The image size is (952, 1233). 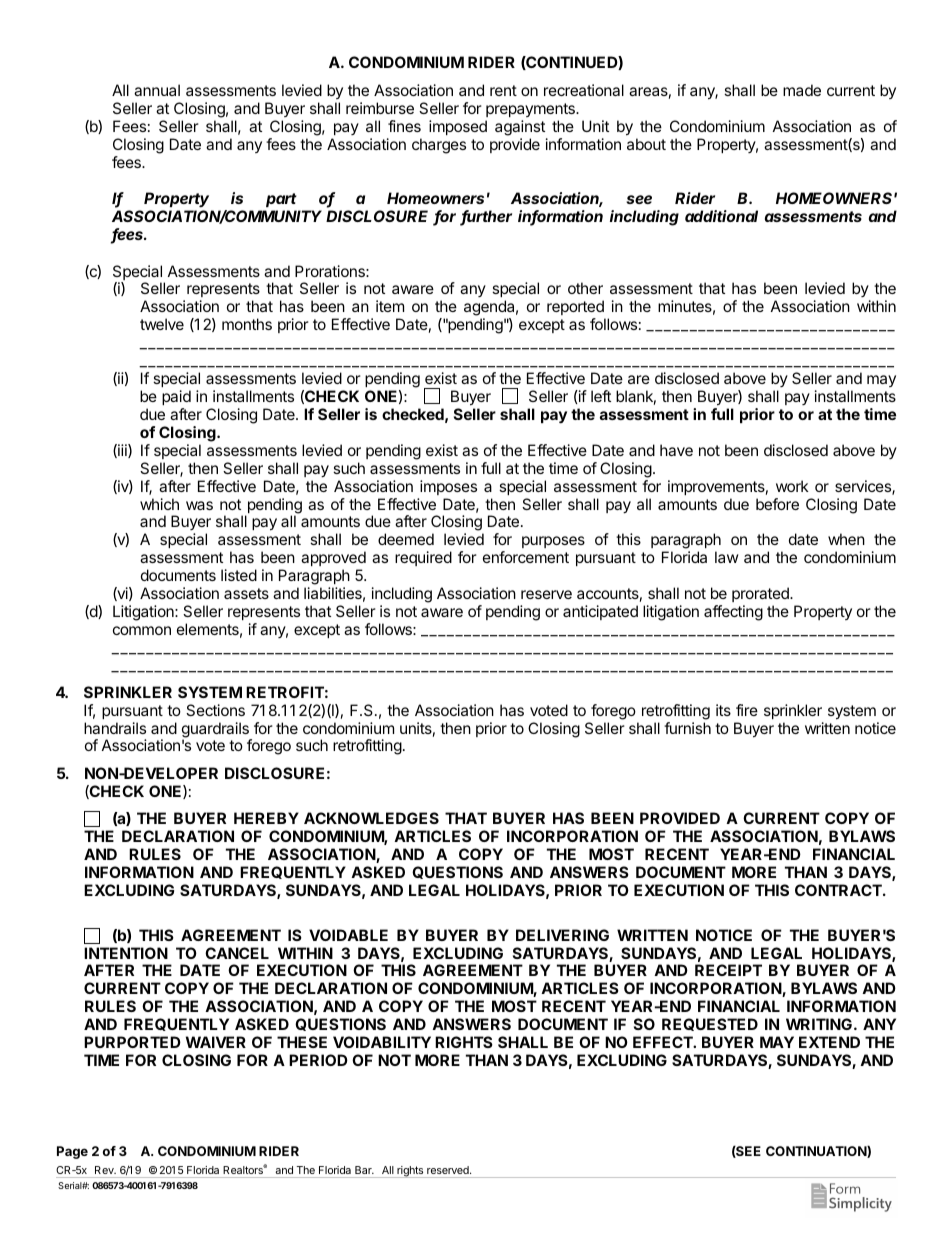 What do you see at coordinates (318, 1060) in the screenshot?
I see `PERIOD` at bounding box center [318, 1060].
